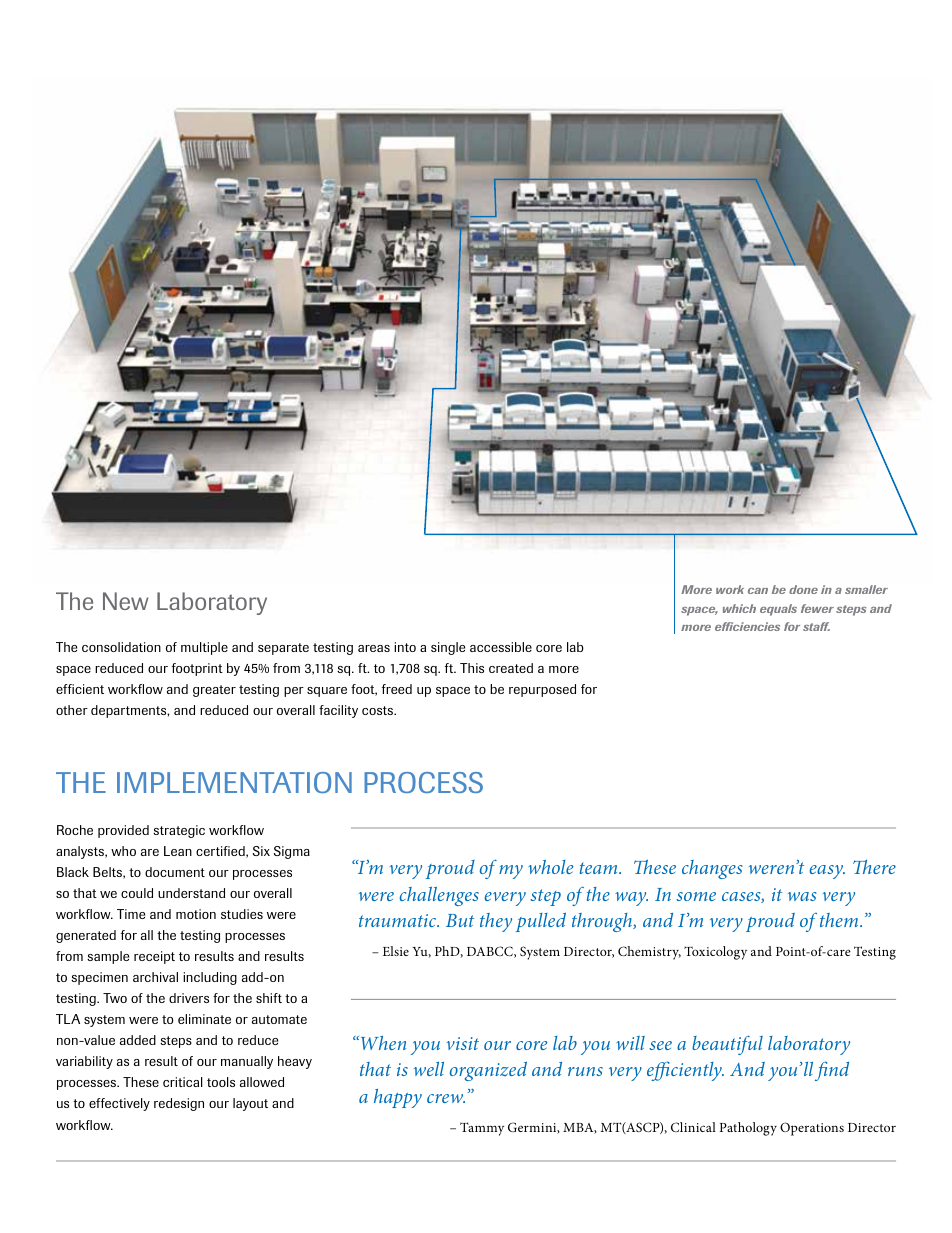 The width and height of the document is (952, 1233). Describe the element at coordinates (155, 977) in the document. I see `archival` at that location.
